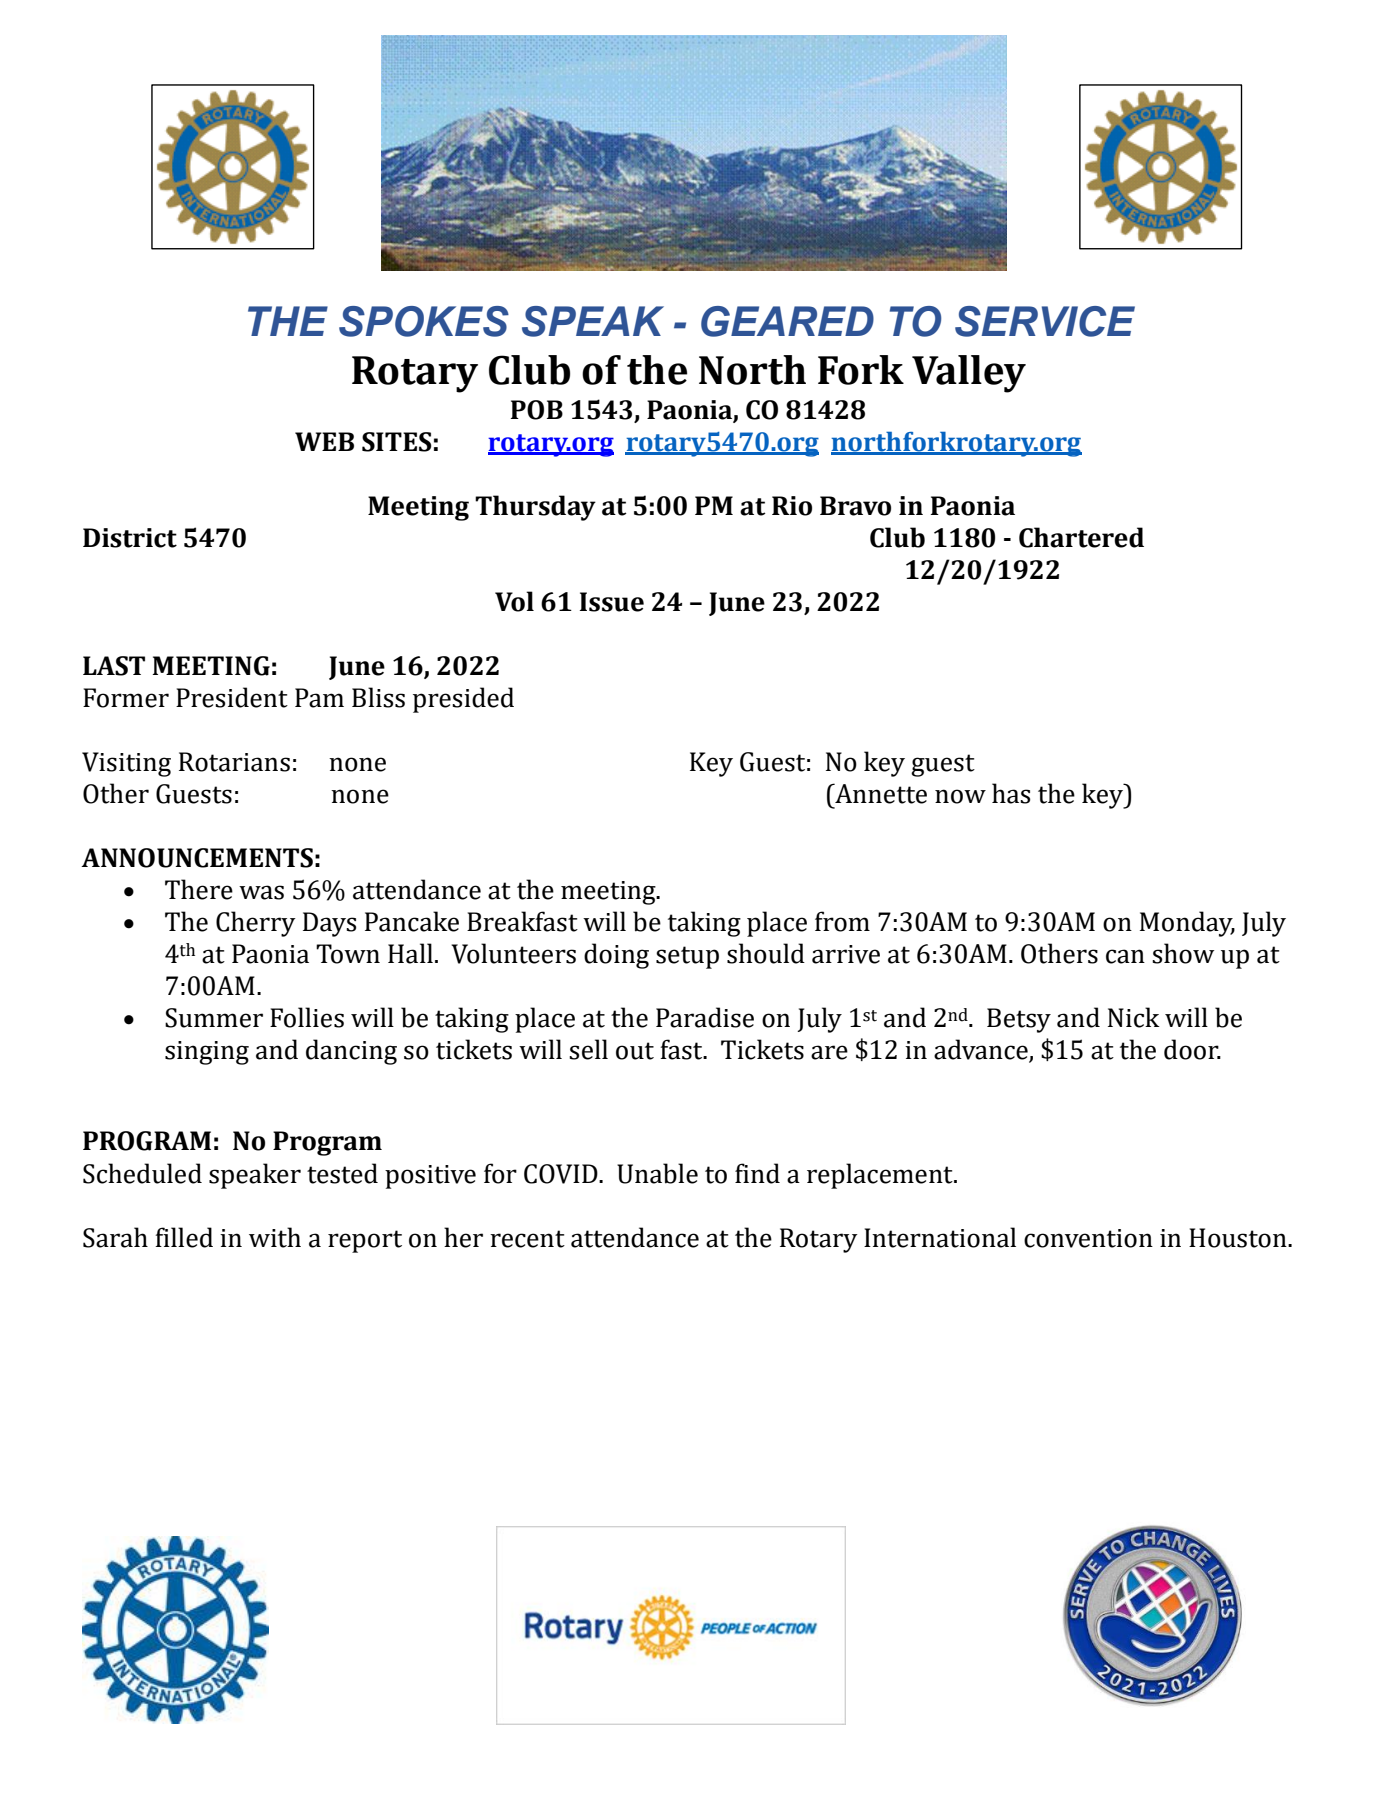 Image resolution: width=1397 pixels, height=1808 pixels. I want to click on District, so click(130, 538).
